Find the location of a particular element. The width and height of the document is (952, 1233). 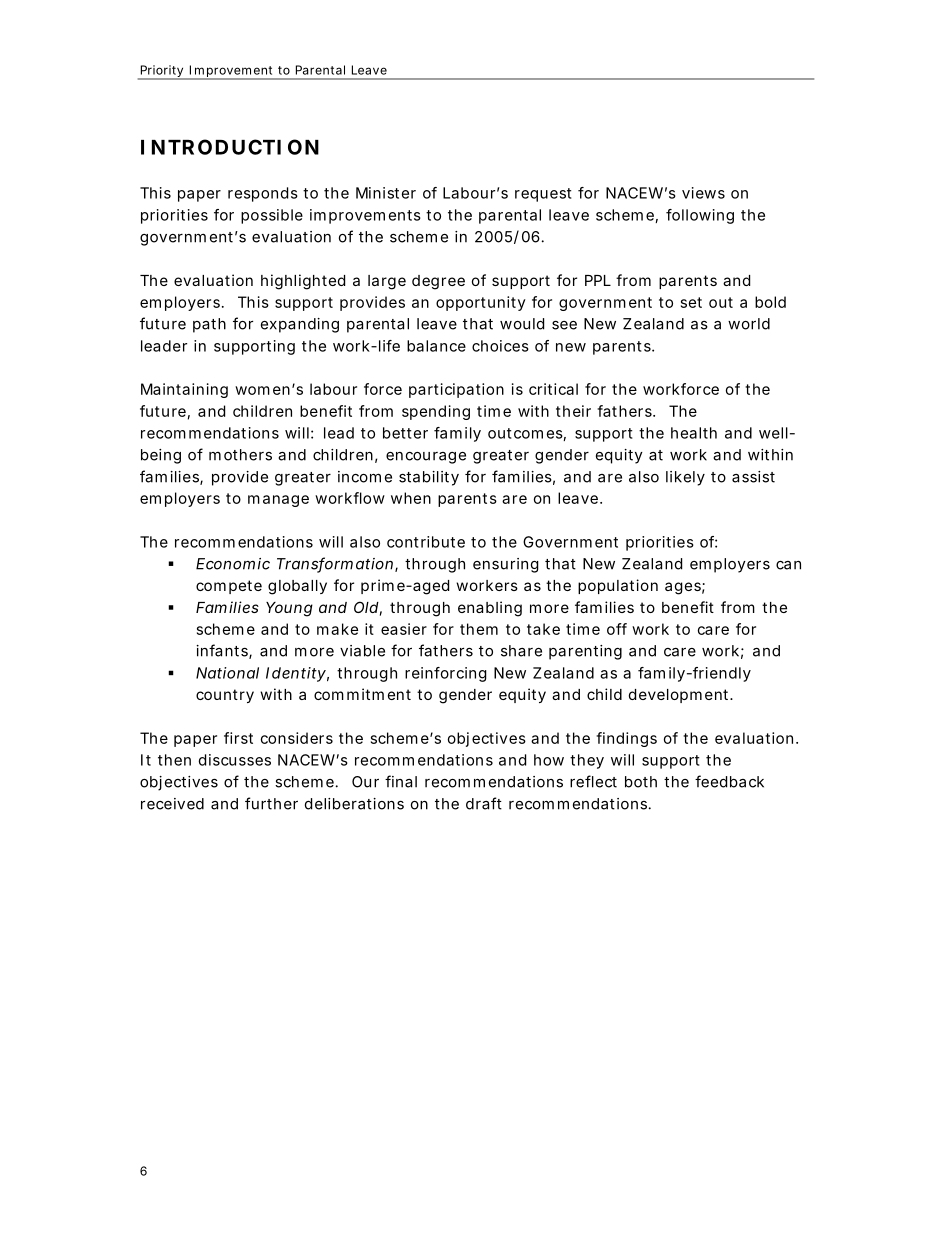

health is located at coordinates (694, 433).
